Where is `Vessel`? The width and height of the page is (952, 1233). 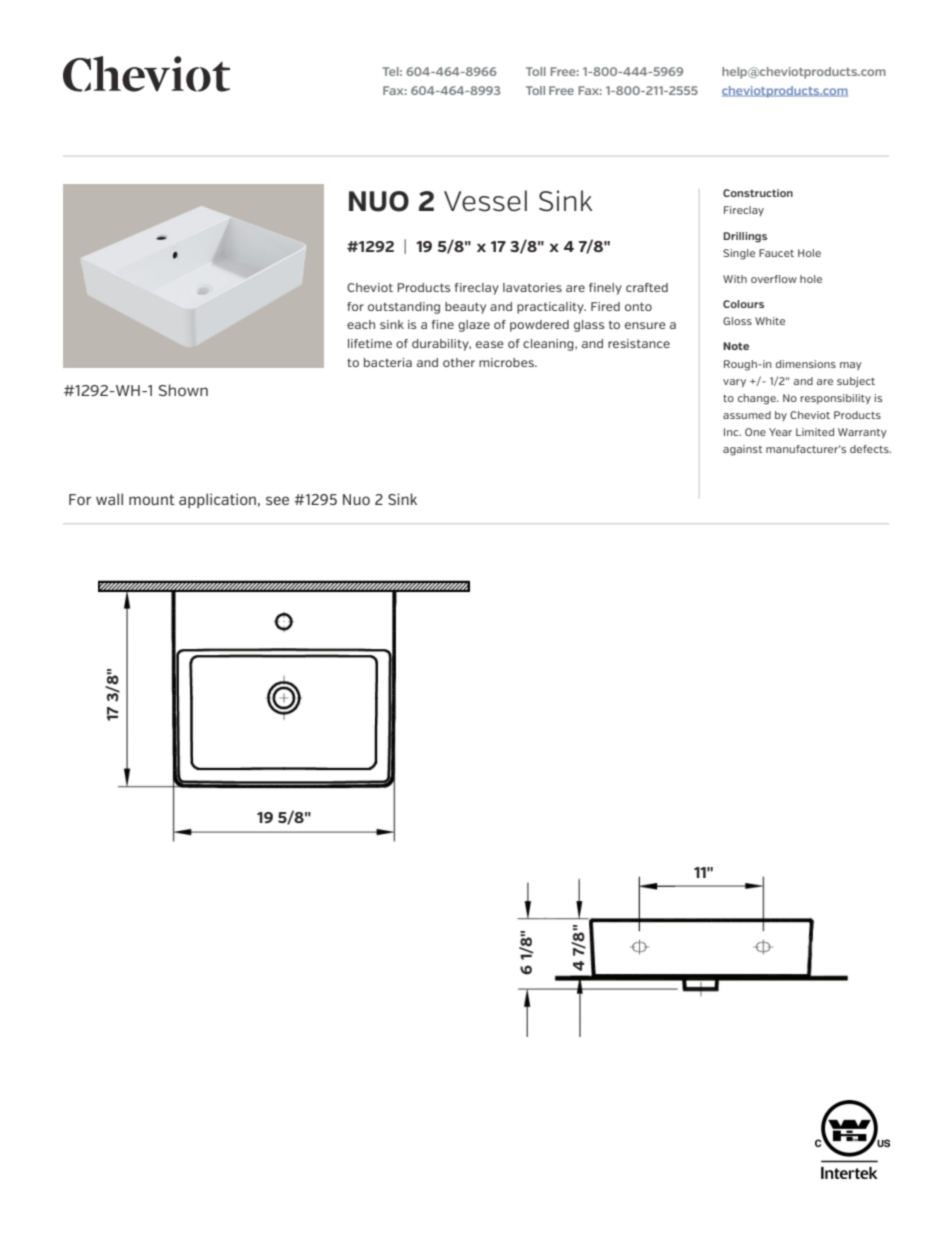 Vessel is located at coordinates (485, 201).
